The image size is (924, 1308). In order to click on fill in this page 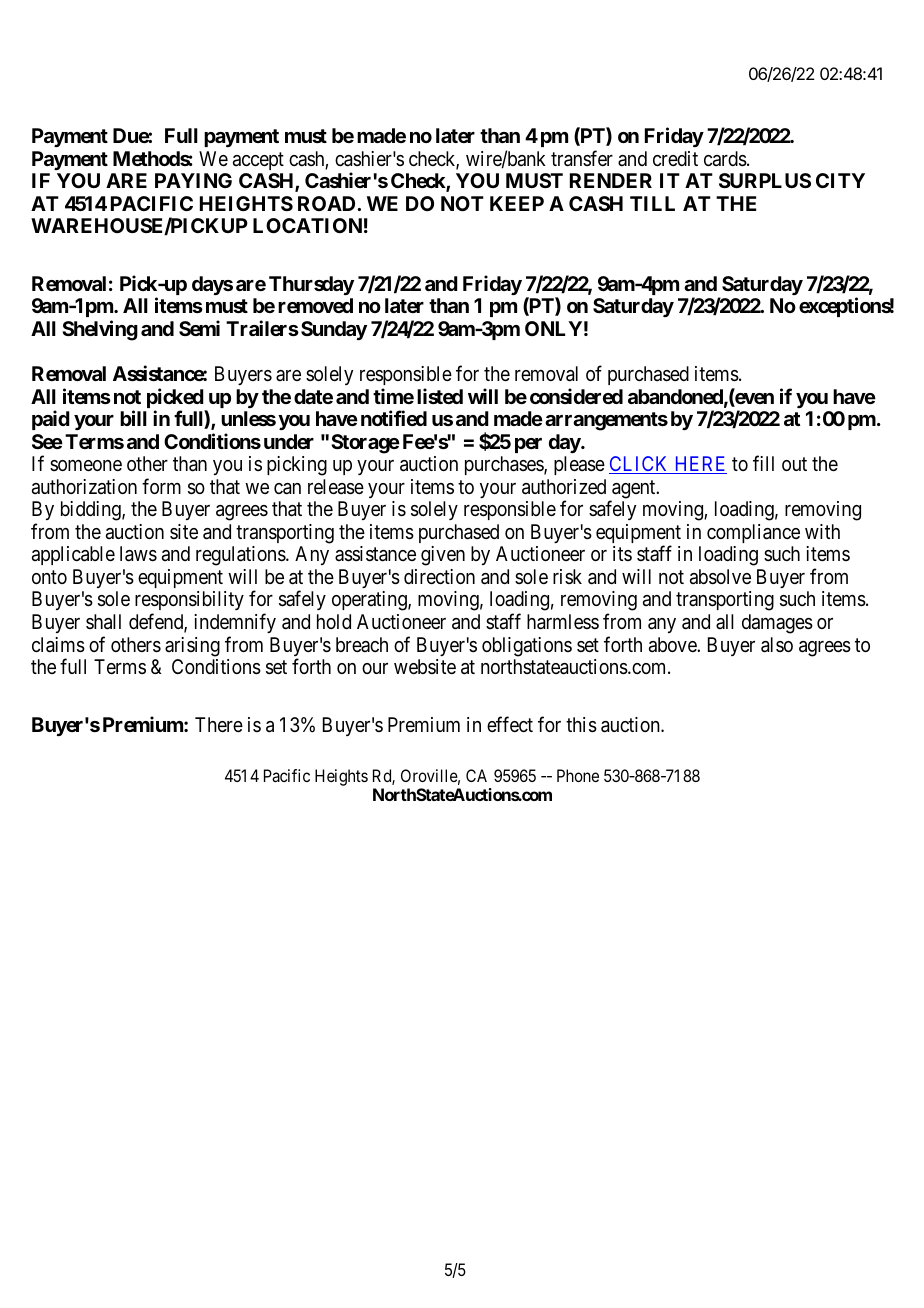, I will do `click(763, 463)`.
